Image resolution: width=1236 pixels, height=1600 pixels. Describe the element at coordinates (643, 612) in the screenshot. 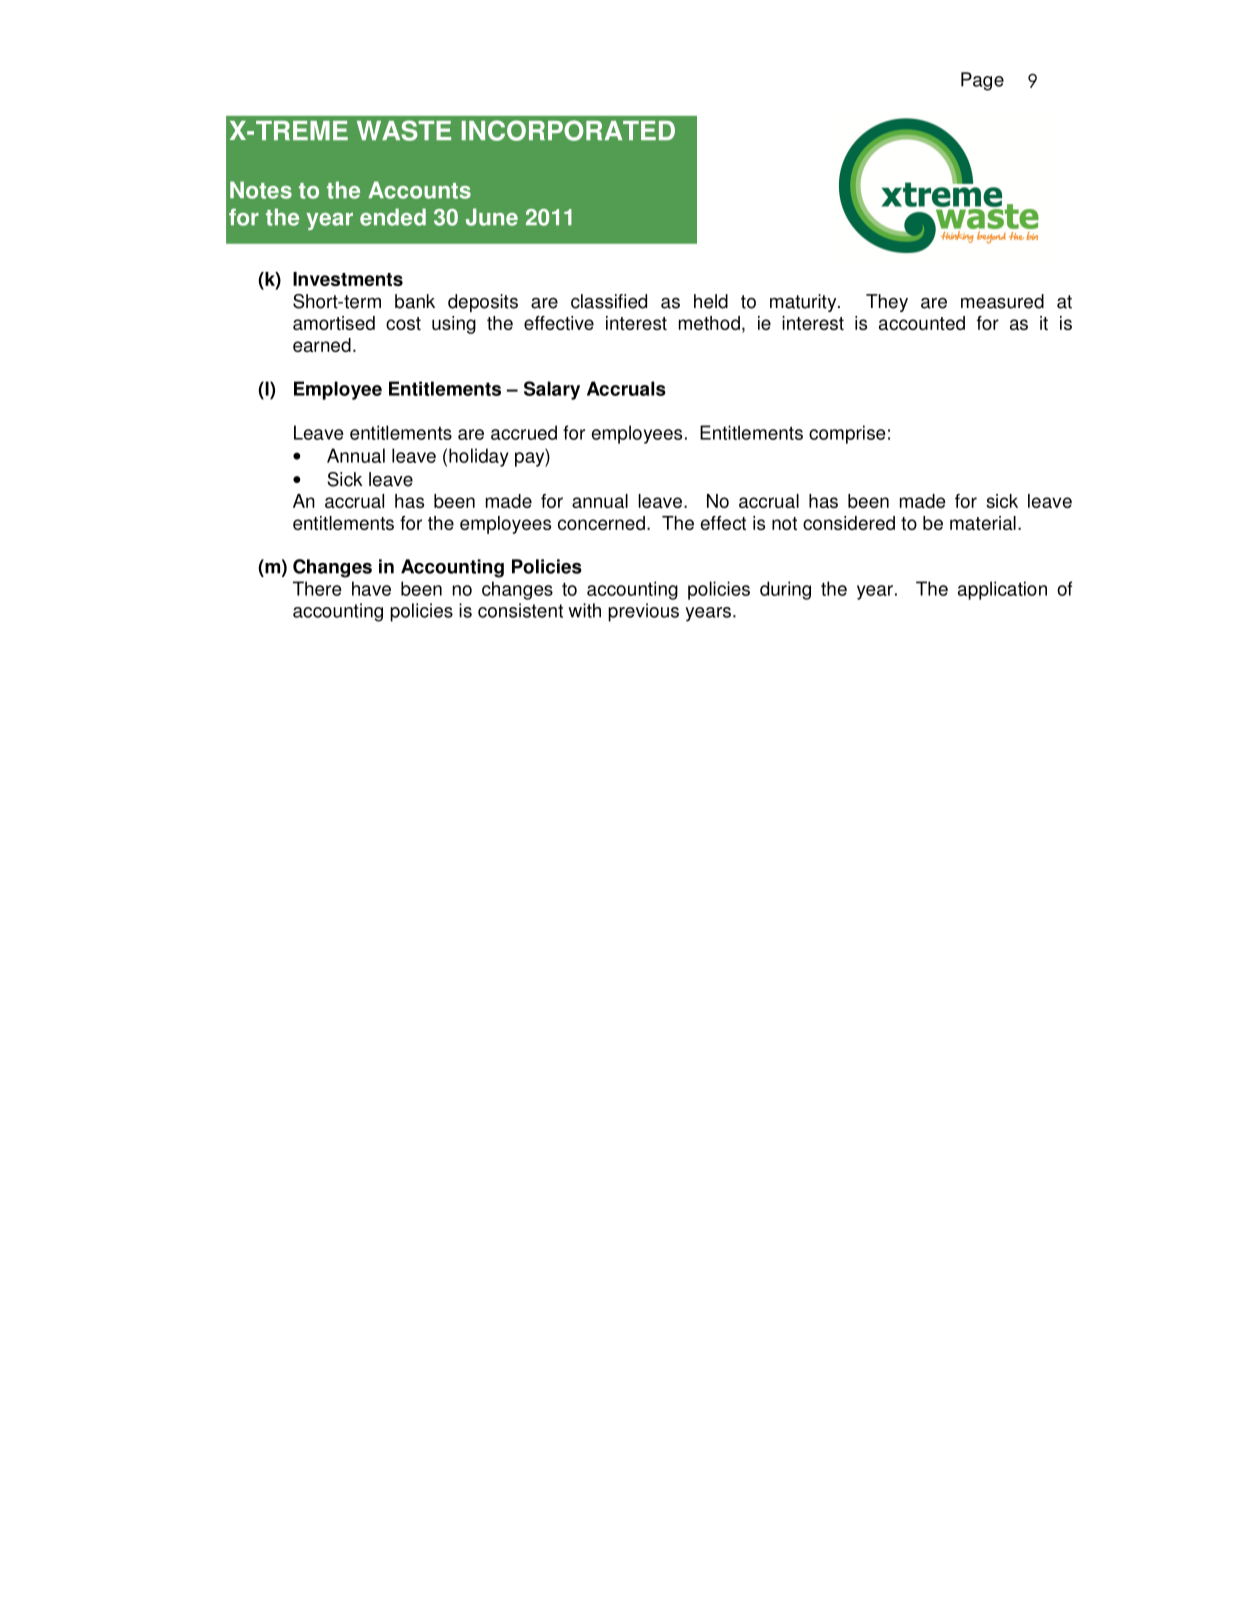

I see `previous` at that location.
